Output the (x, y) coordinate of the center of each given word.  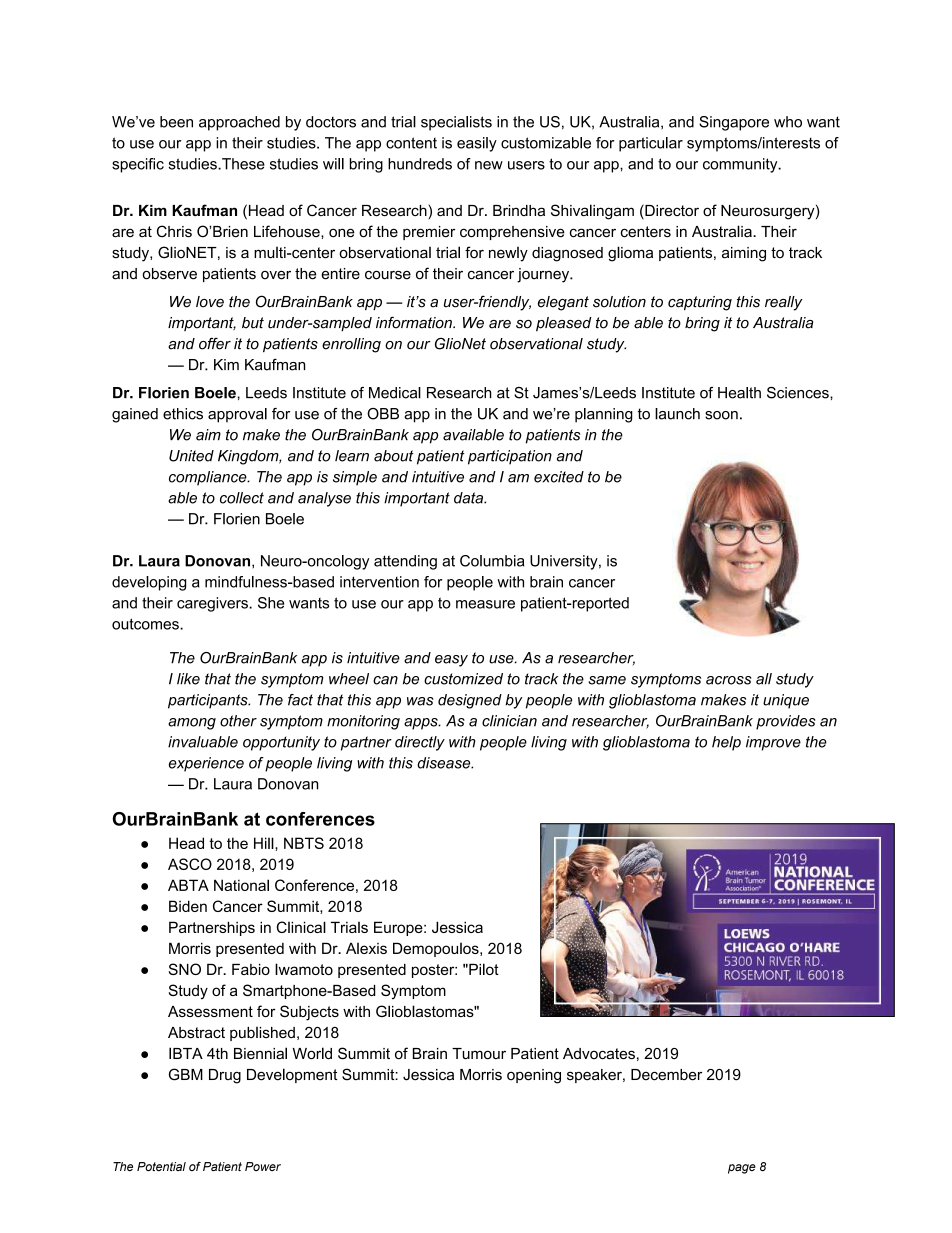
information (415, 322)
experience (206, 764)
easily (477, 144)
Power (263, 1166)
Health (739, 393)
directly (420, 743)
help (726, 743)
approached (239, 123)
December (666, 1075)
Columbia (492, 561)
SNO (185, 969)
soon (721, 415)
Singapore (734, 123)
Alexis (366, 948)
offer (215, 343)
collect (242, 498)
